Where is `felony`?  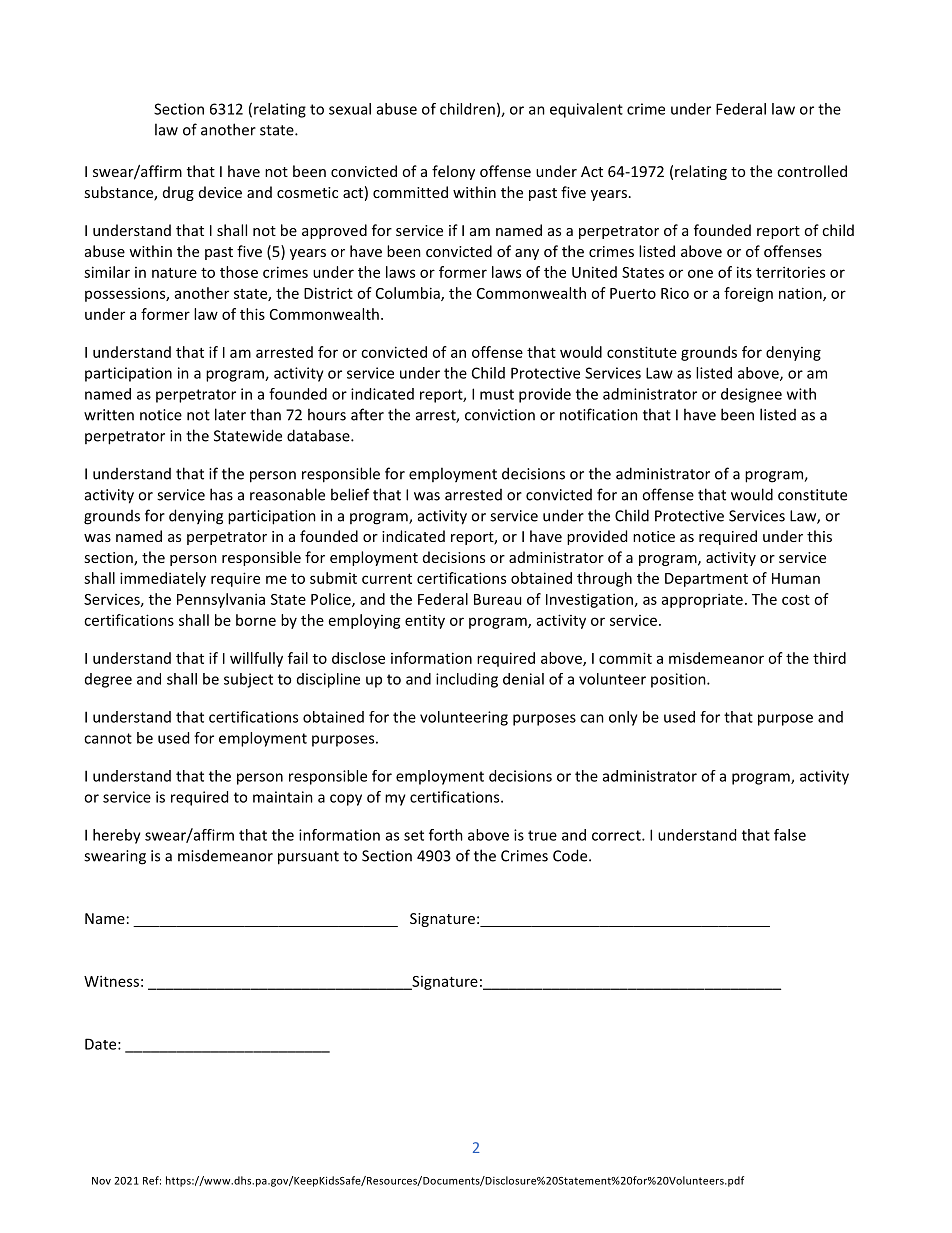 felony is located at coordinates (453, 172).
